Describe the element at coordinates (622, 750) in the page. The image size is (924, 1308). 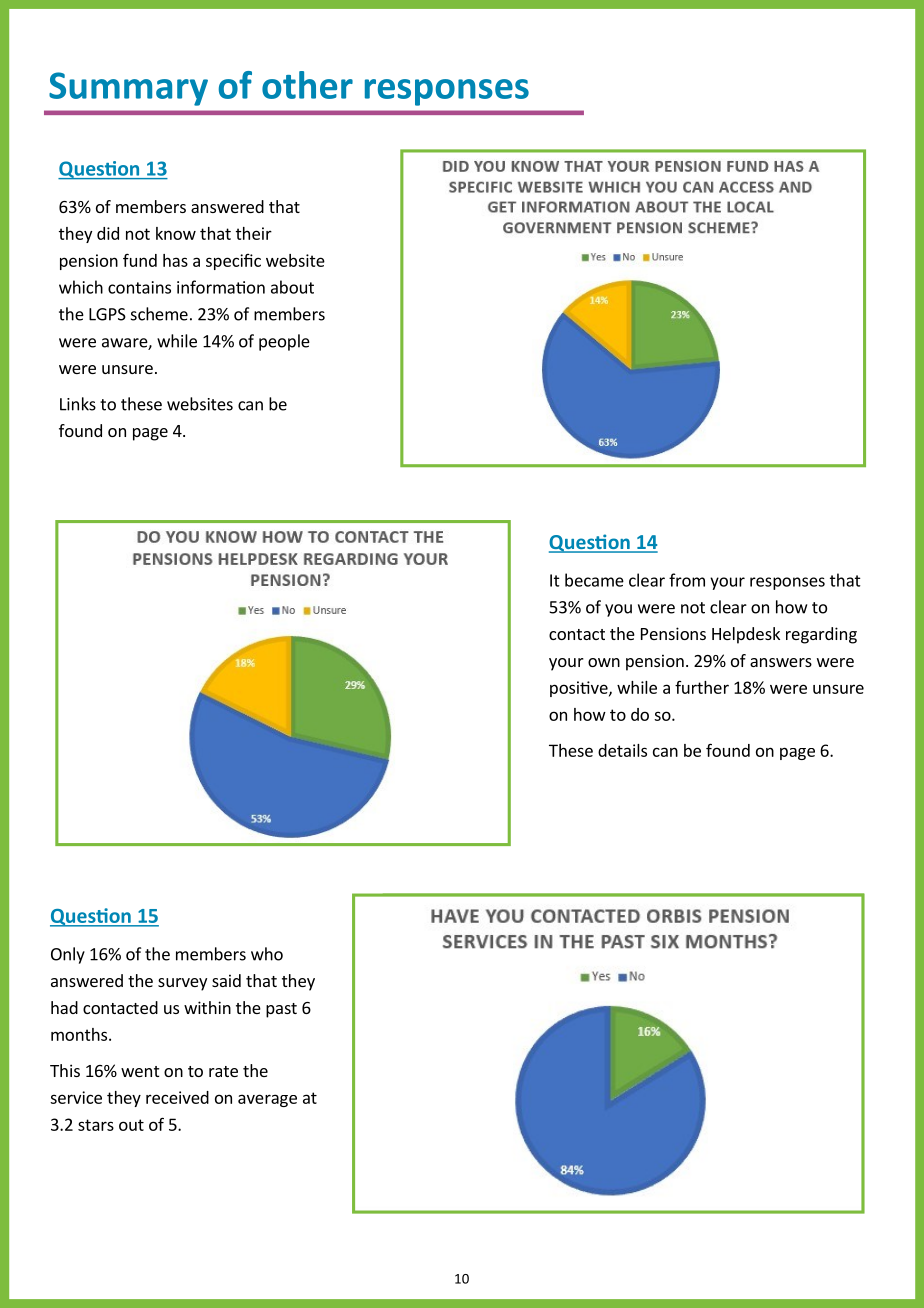
I see `details` at that location.
